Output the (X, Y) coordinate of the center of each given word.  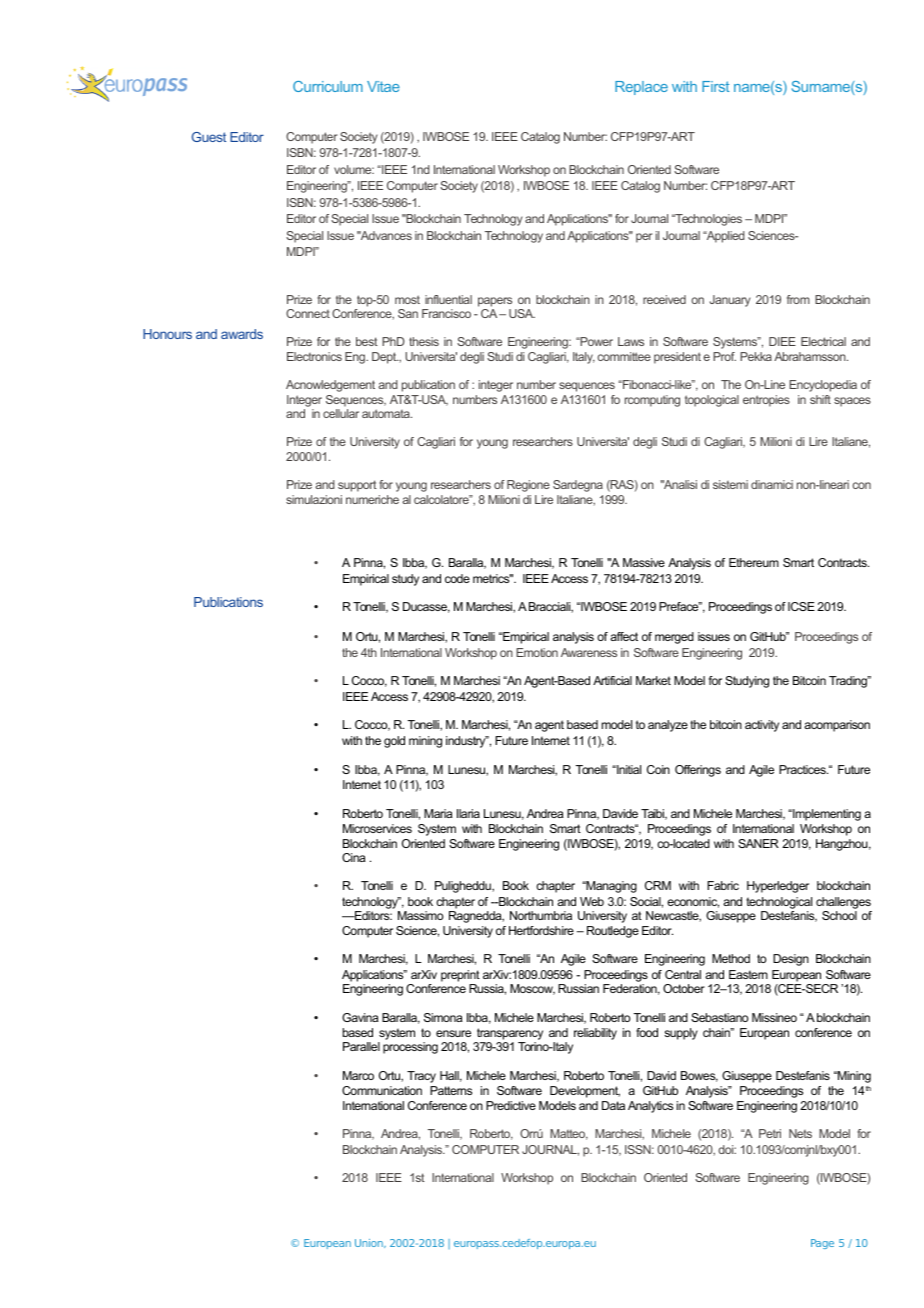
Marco (358, 1075)
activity (762, 726)
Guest (209, 137)
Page (822, 1244)
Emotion (537, 652)
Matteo (569, 1134)
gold (394, 742)
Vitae (383, 86)
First (716, 86)
